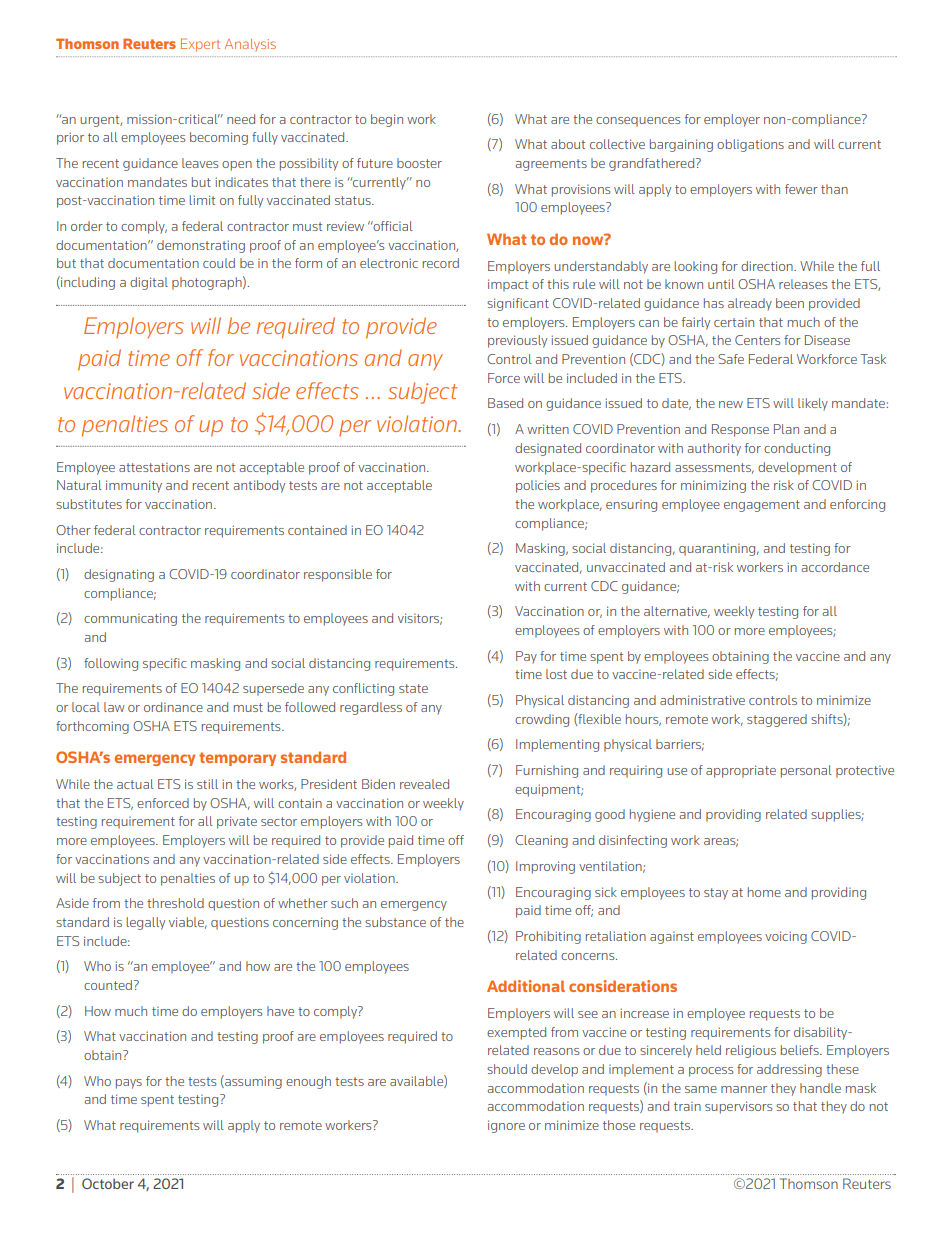 The image size is (952, 1233). What do you see at coordinates (130, 619) in the document?
I see `communicating` at bounding box center [130, 619].
